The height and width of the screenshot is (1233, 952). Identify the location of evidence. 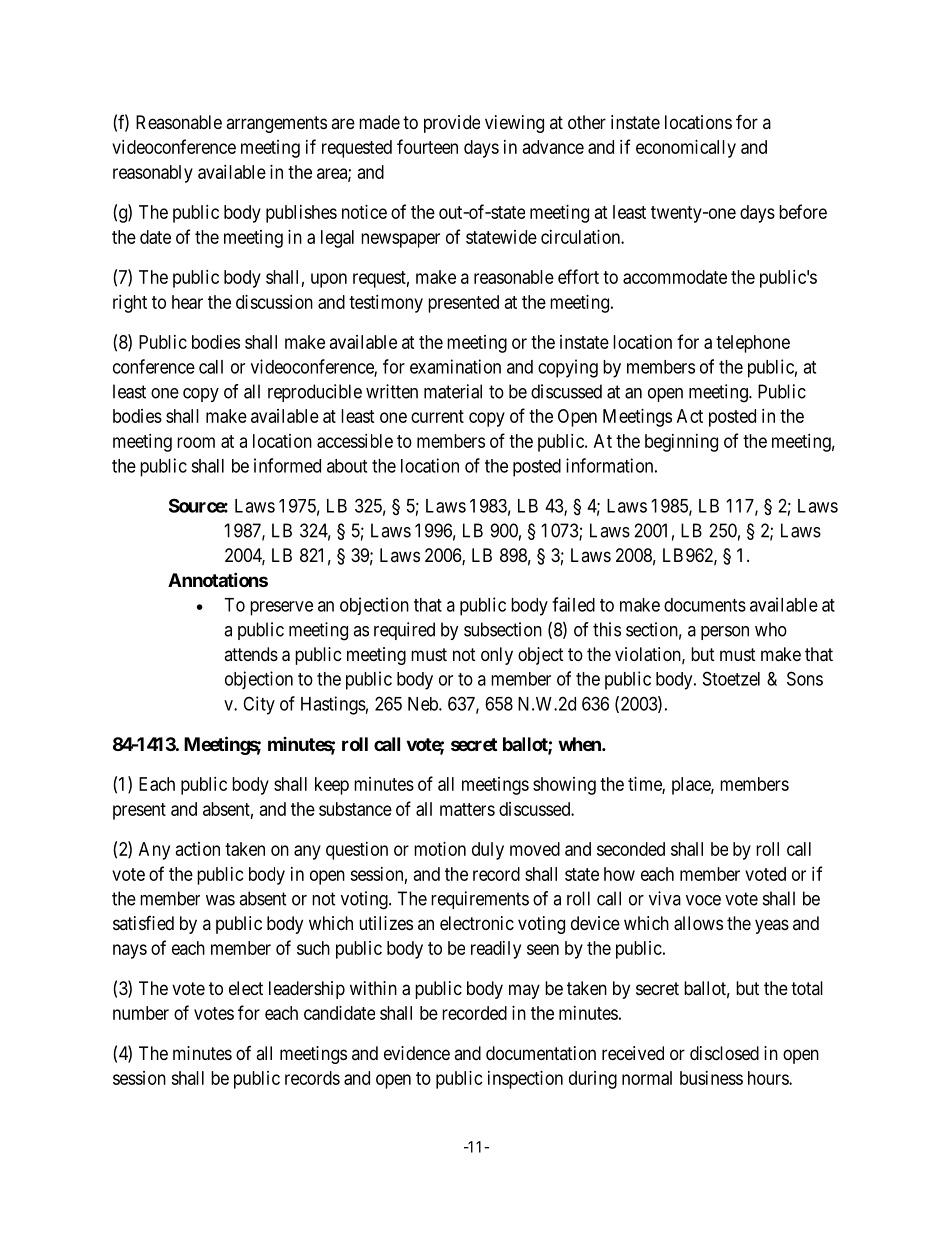
(417, 1053).
